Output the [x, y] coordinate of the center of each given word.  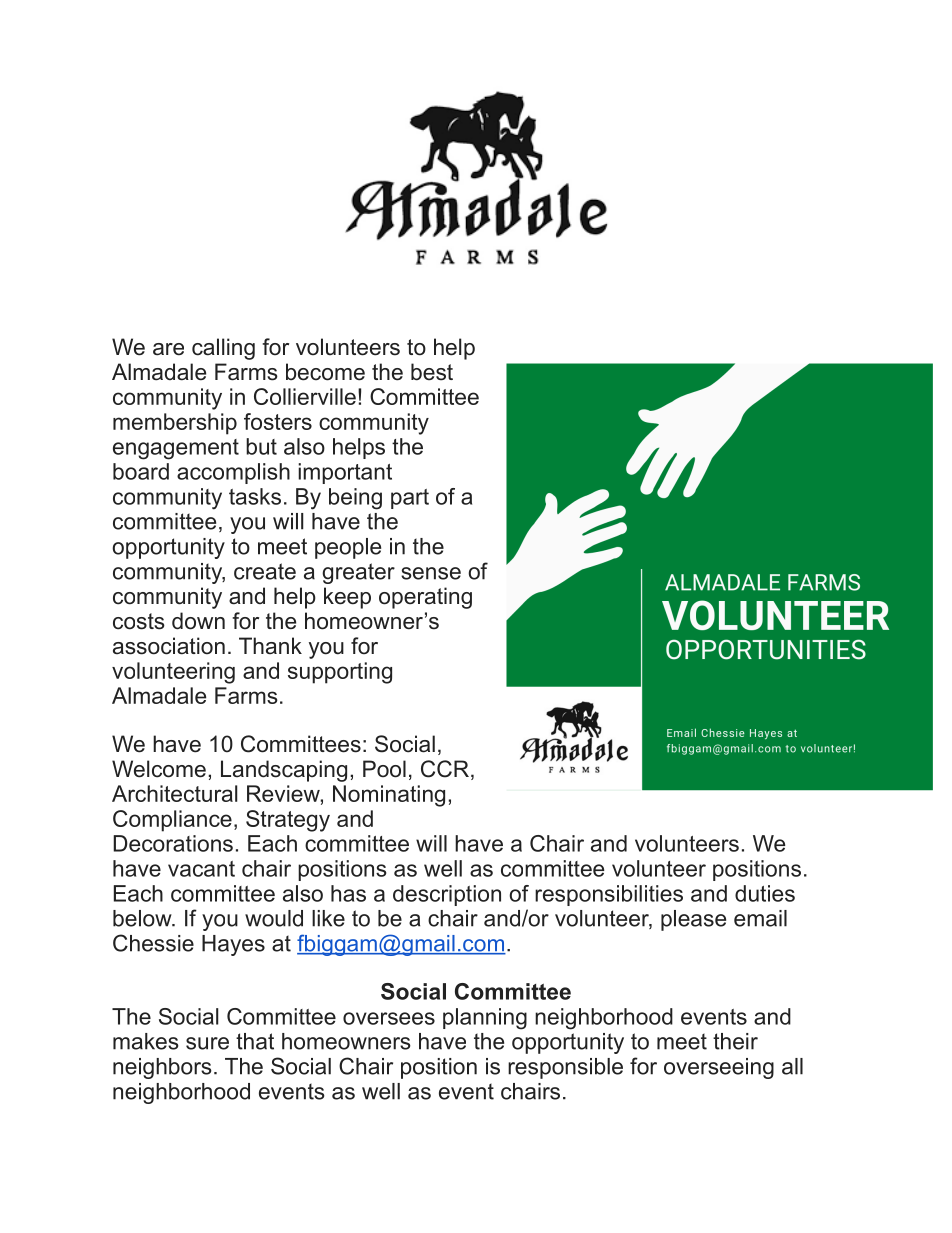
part [410, 499]
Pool [384, 769]
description [447, 895]
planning [485, 1019]
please [693, 920]
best [432, 372]
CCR [445, 769]
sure [207, 1043]
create [265, 571]
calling [223, 349]
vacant [201, 869]
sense [431, 573]
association [169, 646]
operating [425, 598]
